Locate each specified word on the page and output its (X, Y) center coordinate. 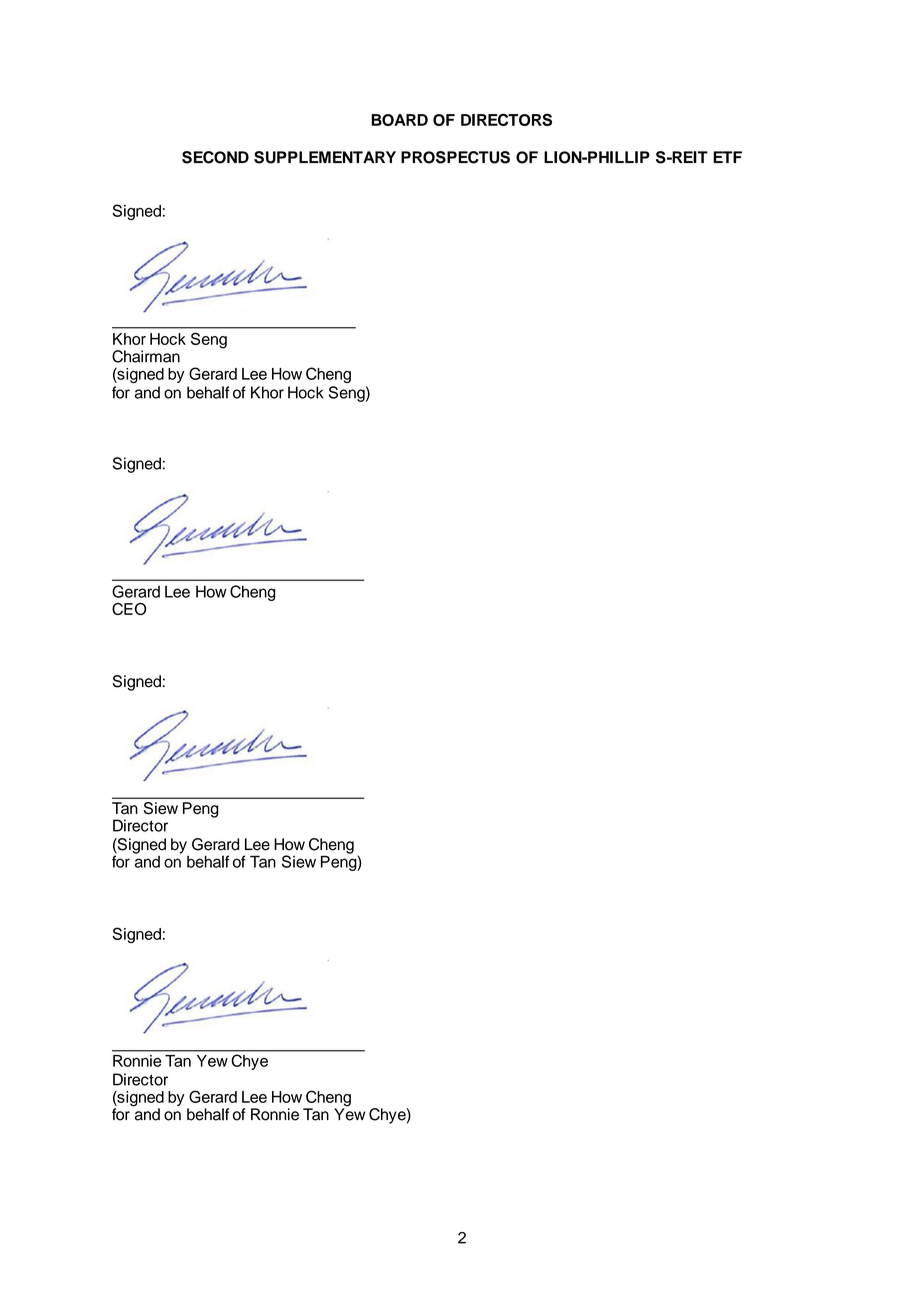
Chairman (146, 356)
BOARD (399, 120)
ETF (727, 157)
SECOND (215, 157)
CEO (129, 609)
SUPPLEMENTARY (325, 157)
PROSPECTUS (455, 157)
